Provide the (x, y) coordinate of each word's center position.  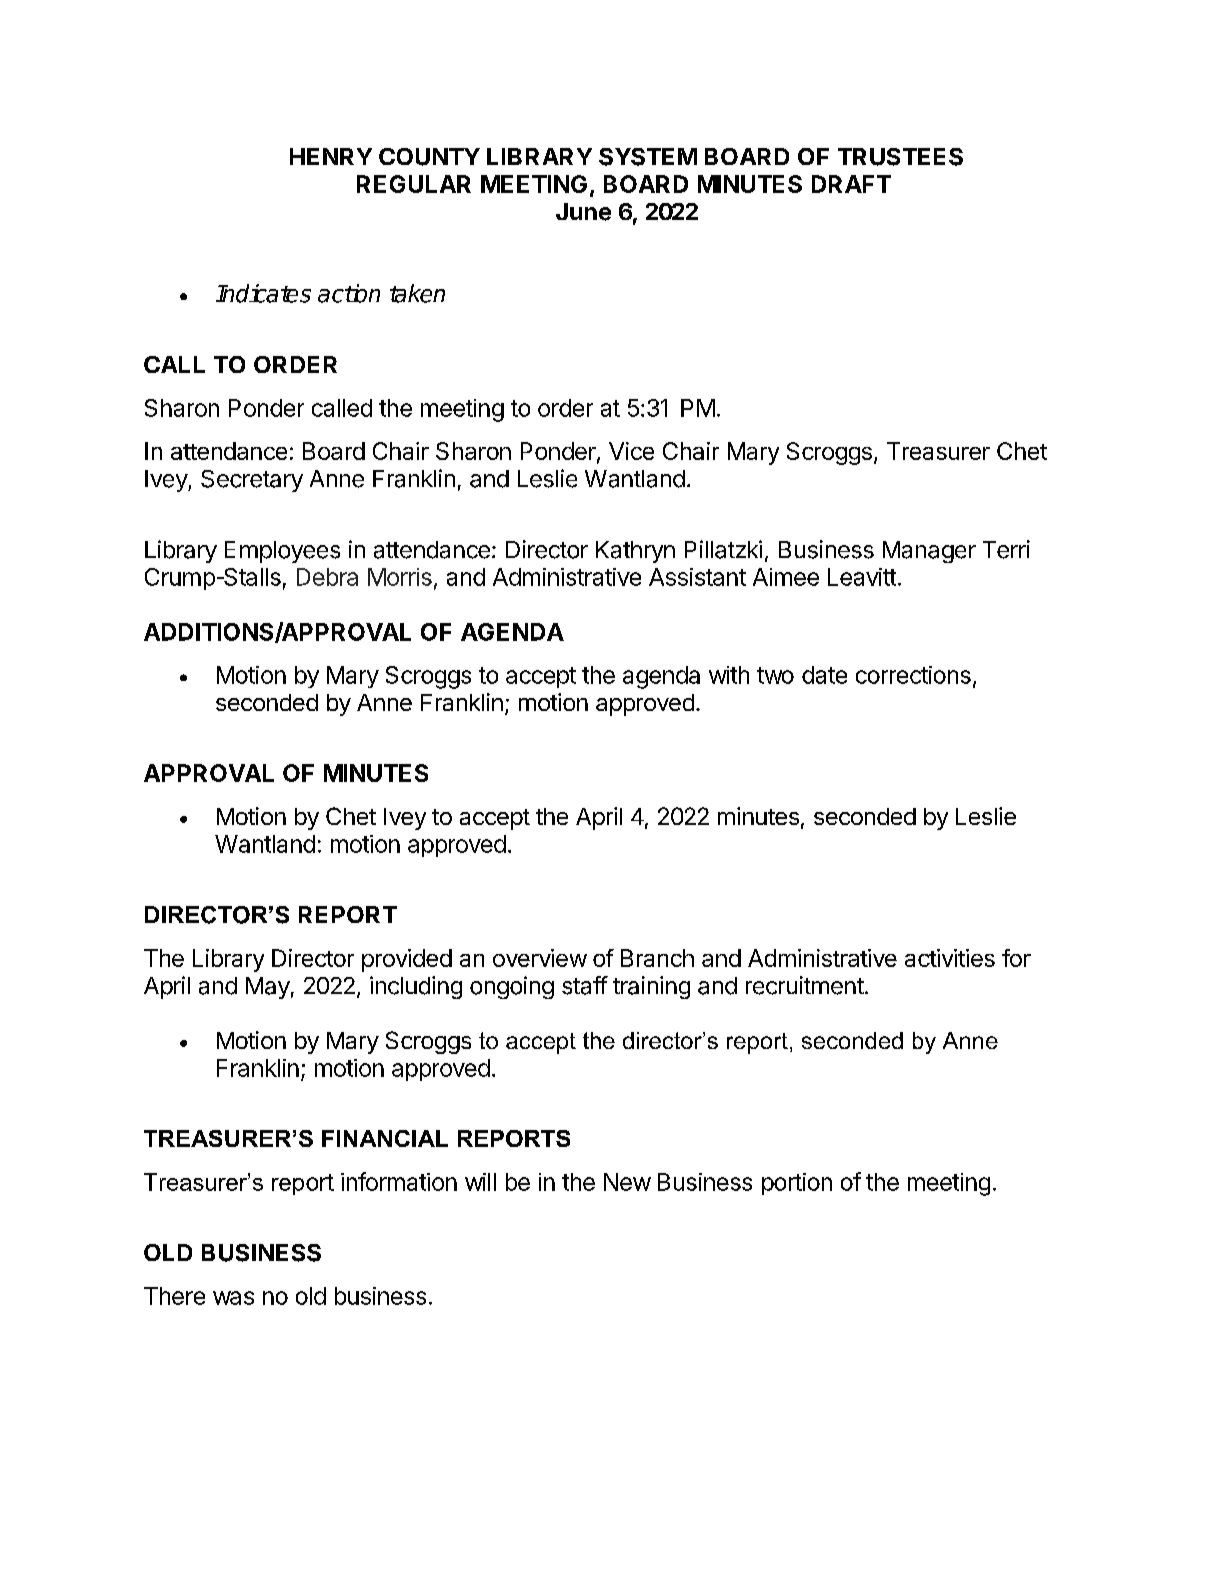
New (627, 1182)
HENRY (331, 156)
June (583, 212)
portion (797, 1184)
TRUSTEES (900, 157)
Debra (327, 577)
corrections (913, 675)
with (729, 675)
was (233, 1298)
